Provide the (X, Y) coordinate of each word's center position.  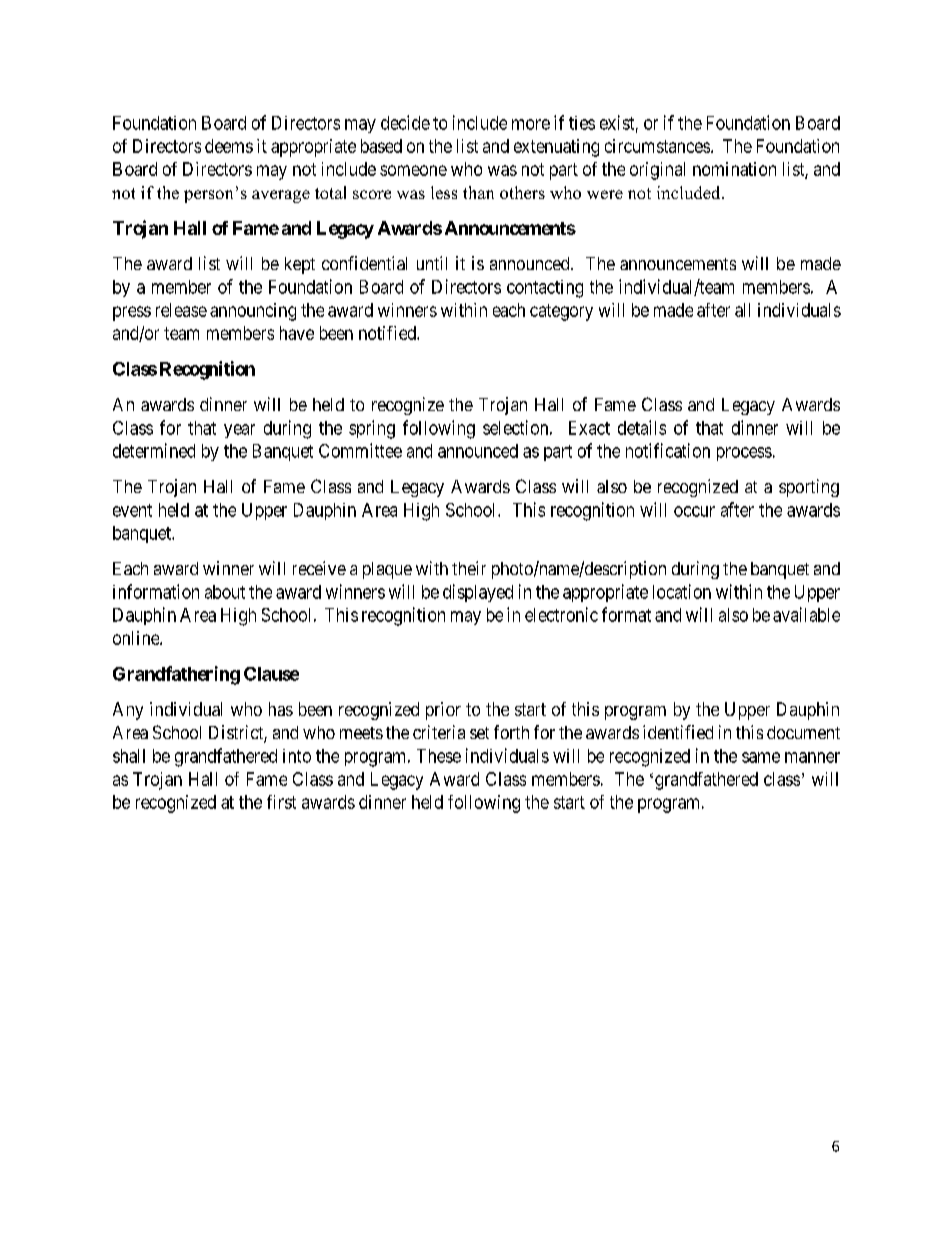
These (439, 756)
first (281, 802)
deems (229, 146)
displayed (478, 593)
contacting (545, 289)
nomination (734, 169)
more (531, 124)
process (744, 454)
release (181, 310)
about (225, 592)
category (561, 312)
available (806, 614)
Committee (360, 450)
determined (154, 450)
